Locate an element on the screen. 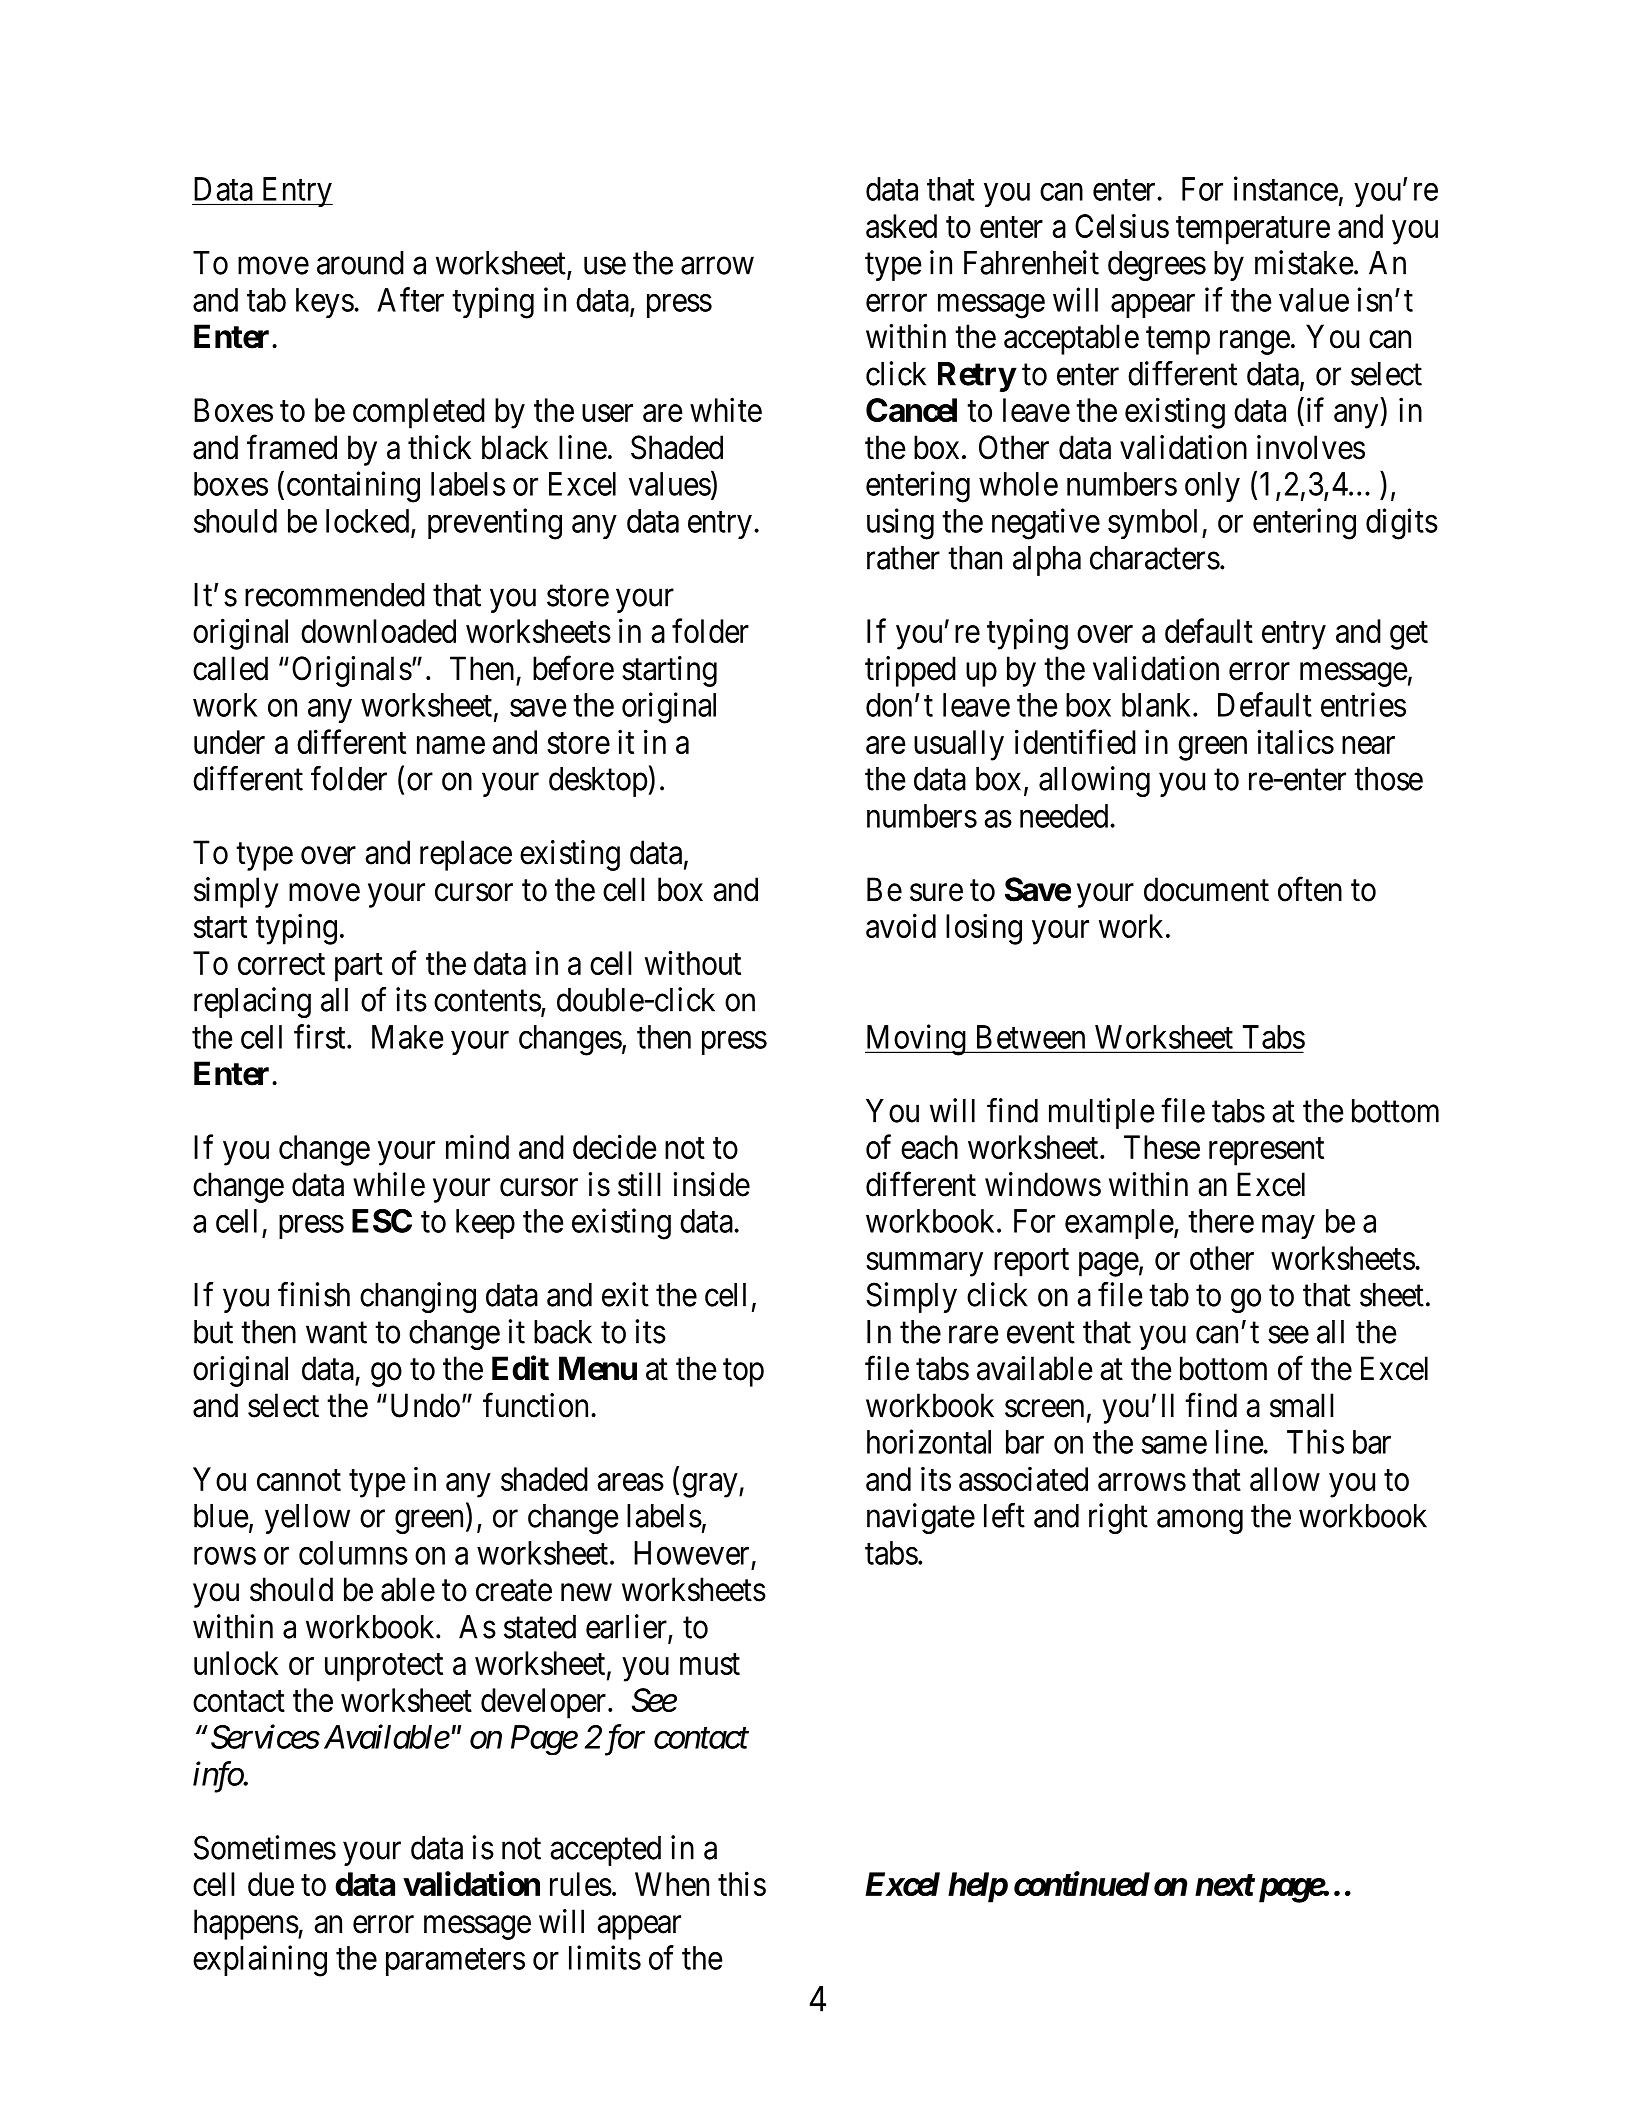 The width and height of the screenshot is (1634, 2115). name is located at coordinates (451, 745).
